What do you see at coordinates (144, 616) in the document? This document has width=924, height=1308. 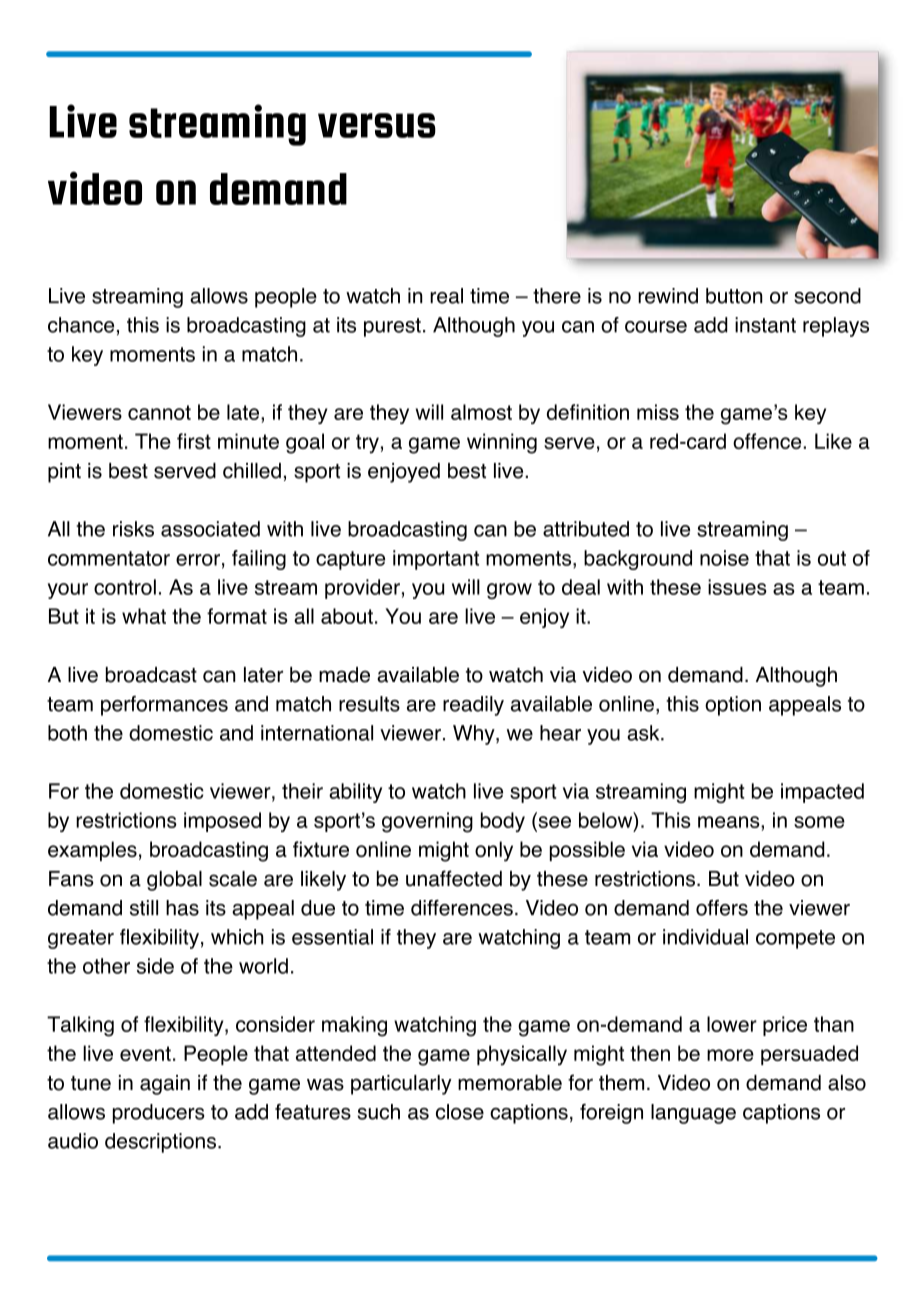 I see `what` at bounding box center [144, 616].
